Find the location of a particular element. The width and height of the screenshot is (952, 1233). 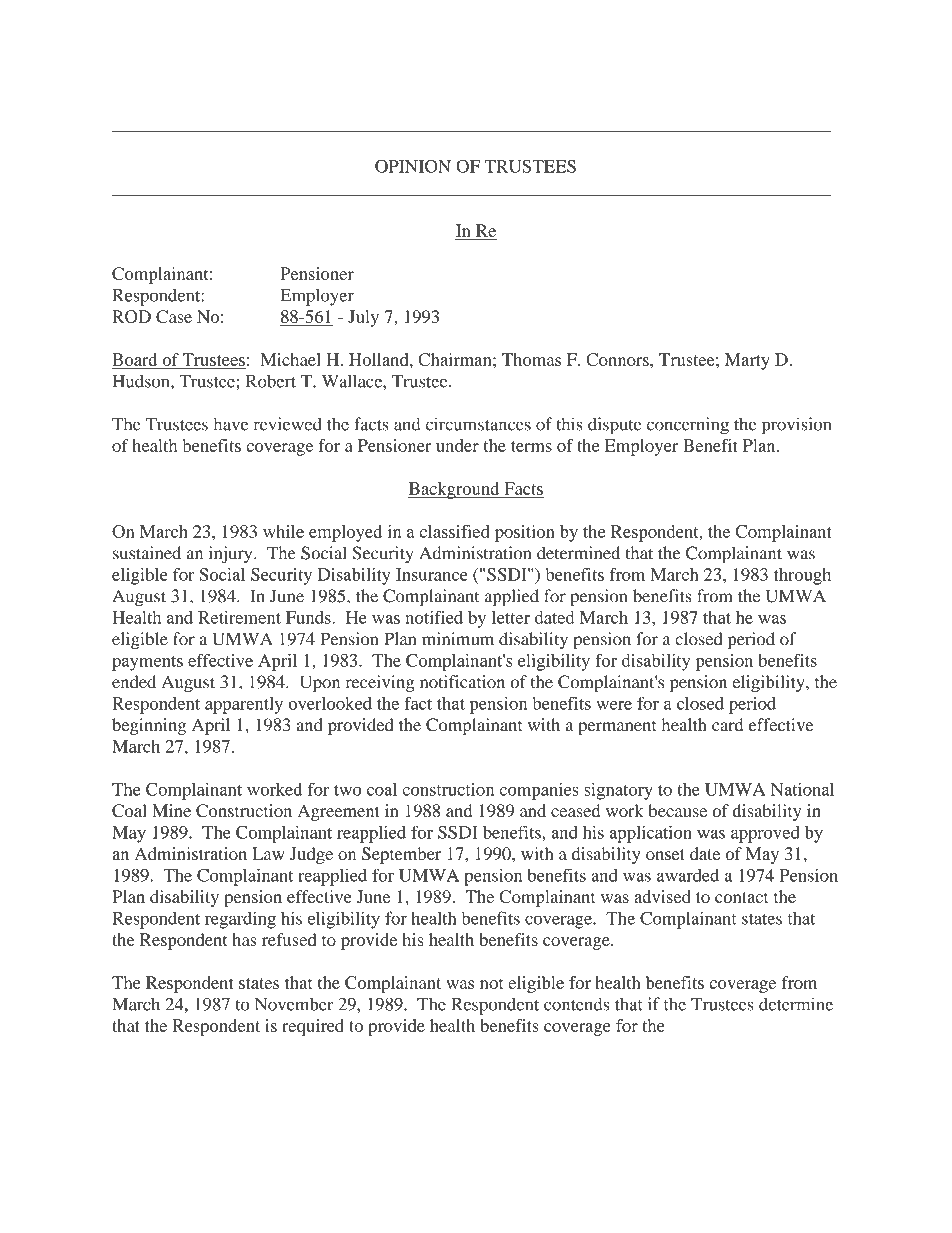

November is located at coordinates (294, 1004).
